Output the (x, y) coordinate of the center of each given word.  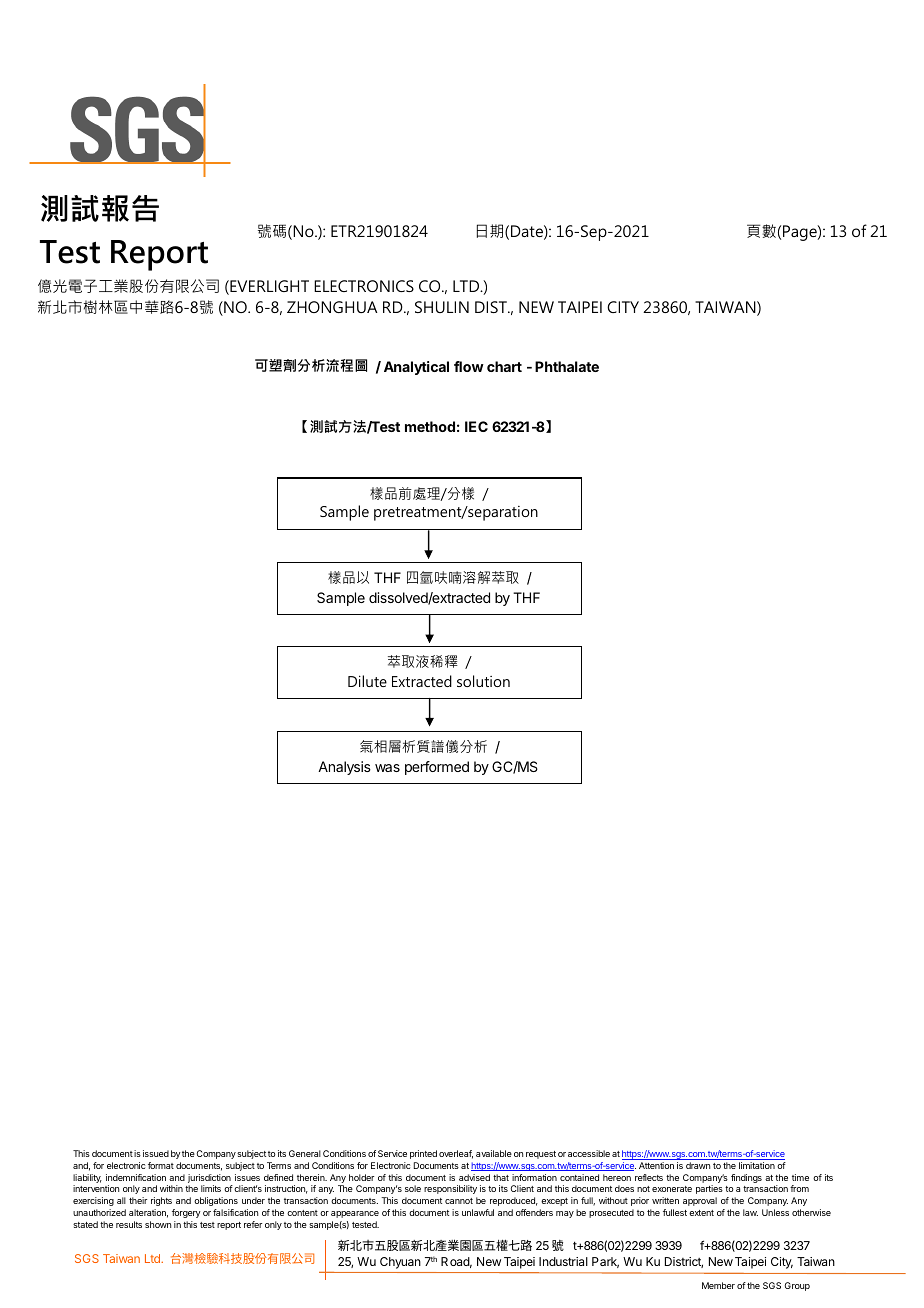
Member (718, 1285)
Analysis (344, 768)
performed (437, 768)
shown (158, 1224)
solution (483, 681)
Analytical (416, 368)
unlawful (478, 1212)
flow (469, 366)
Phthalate (567, 366)
